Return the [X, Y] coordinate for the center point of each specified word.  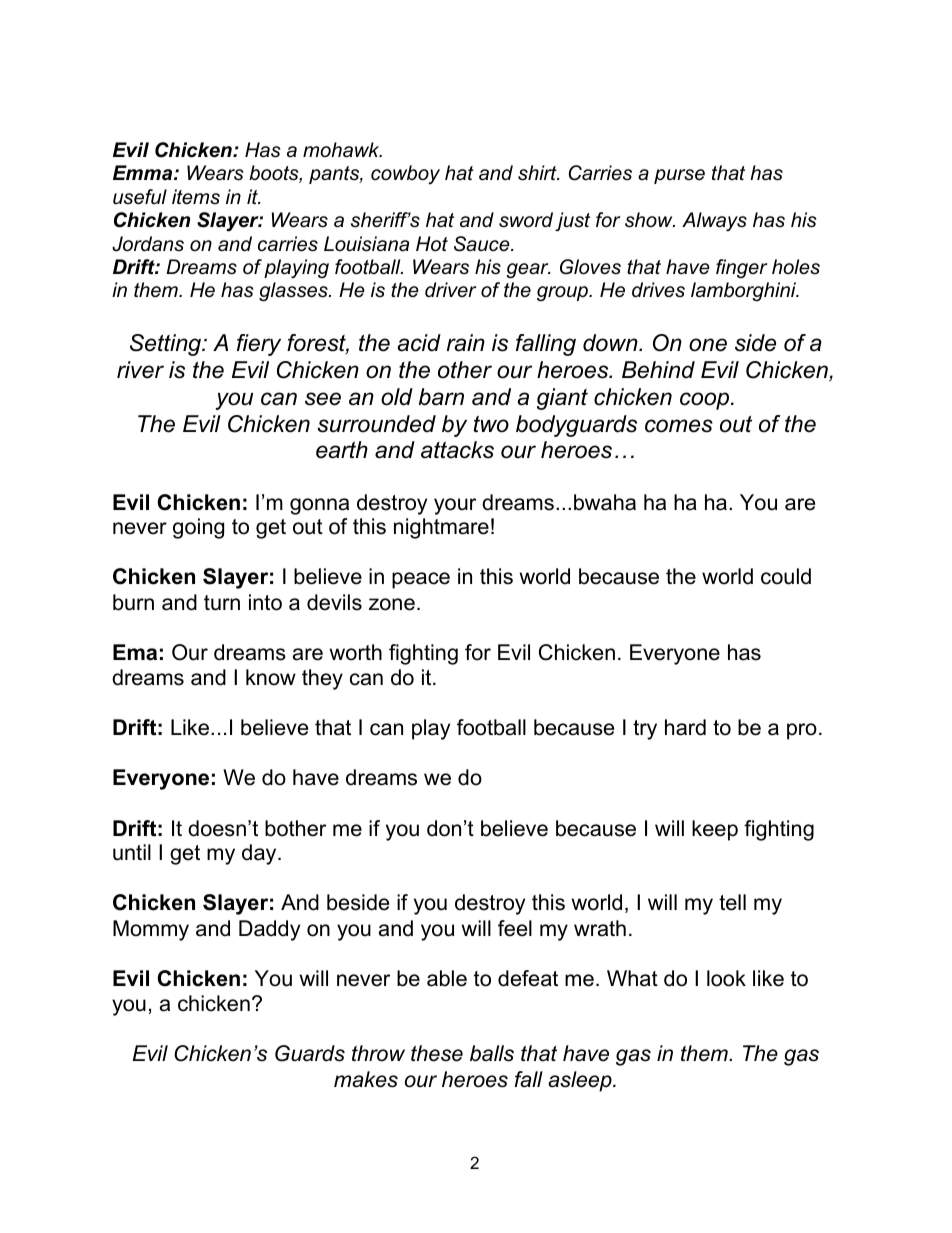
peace [421, 580]
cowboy [405, 174]
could [786, 576]
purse [679, 176]
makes [366, 1079]
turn [222, 603]
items [196, 197]
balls [492, 1053]
